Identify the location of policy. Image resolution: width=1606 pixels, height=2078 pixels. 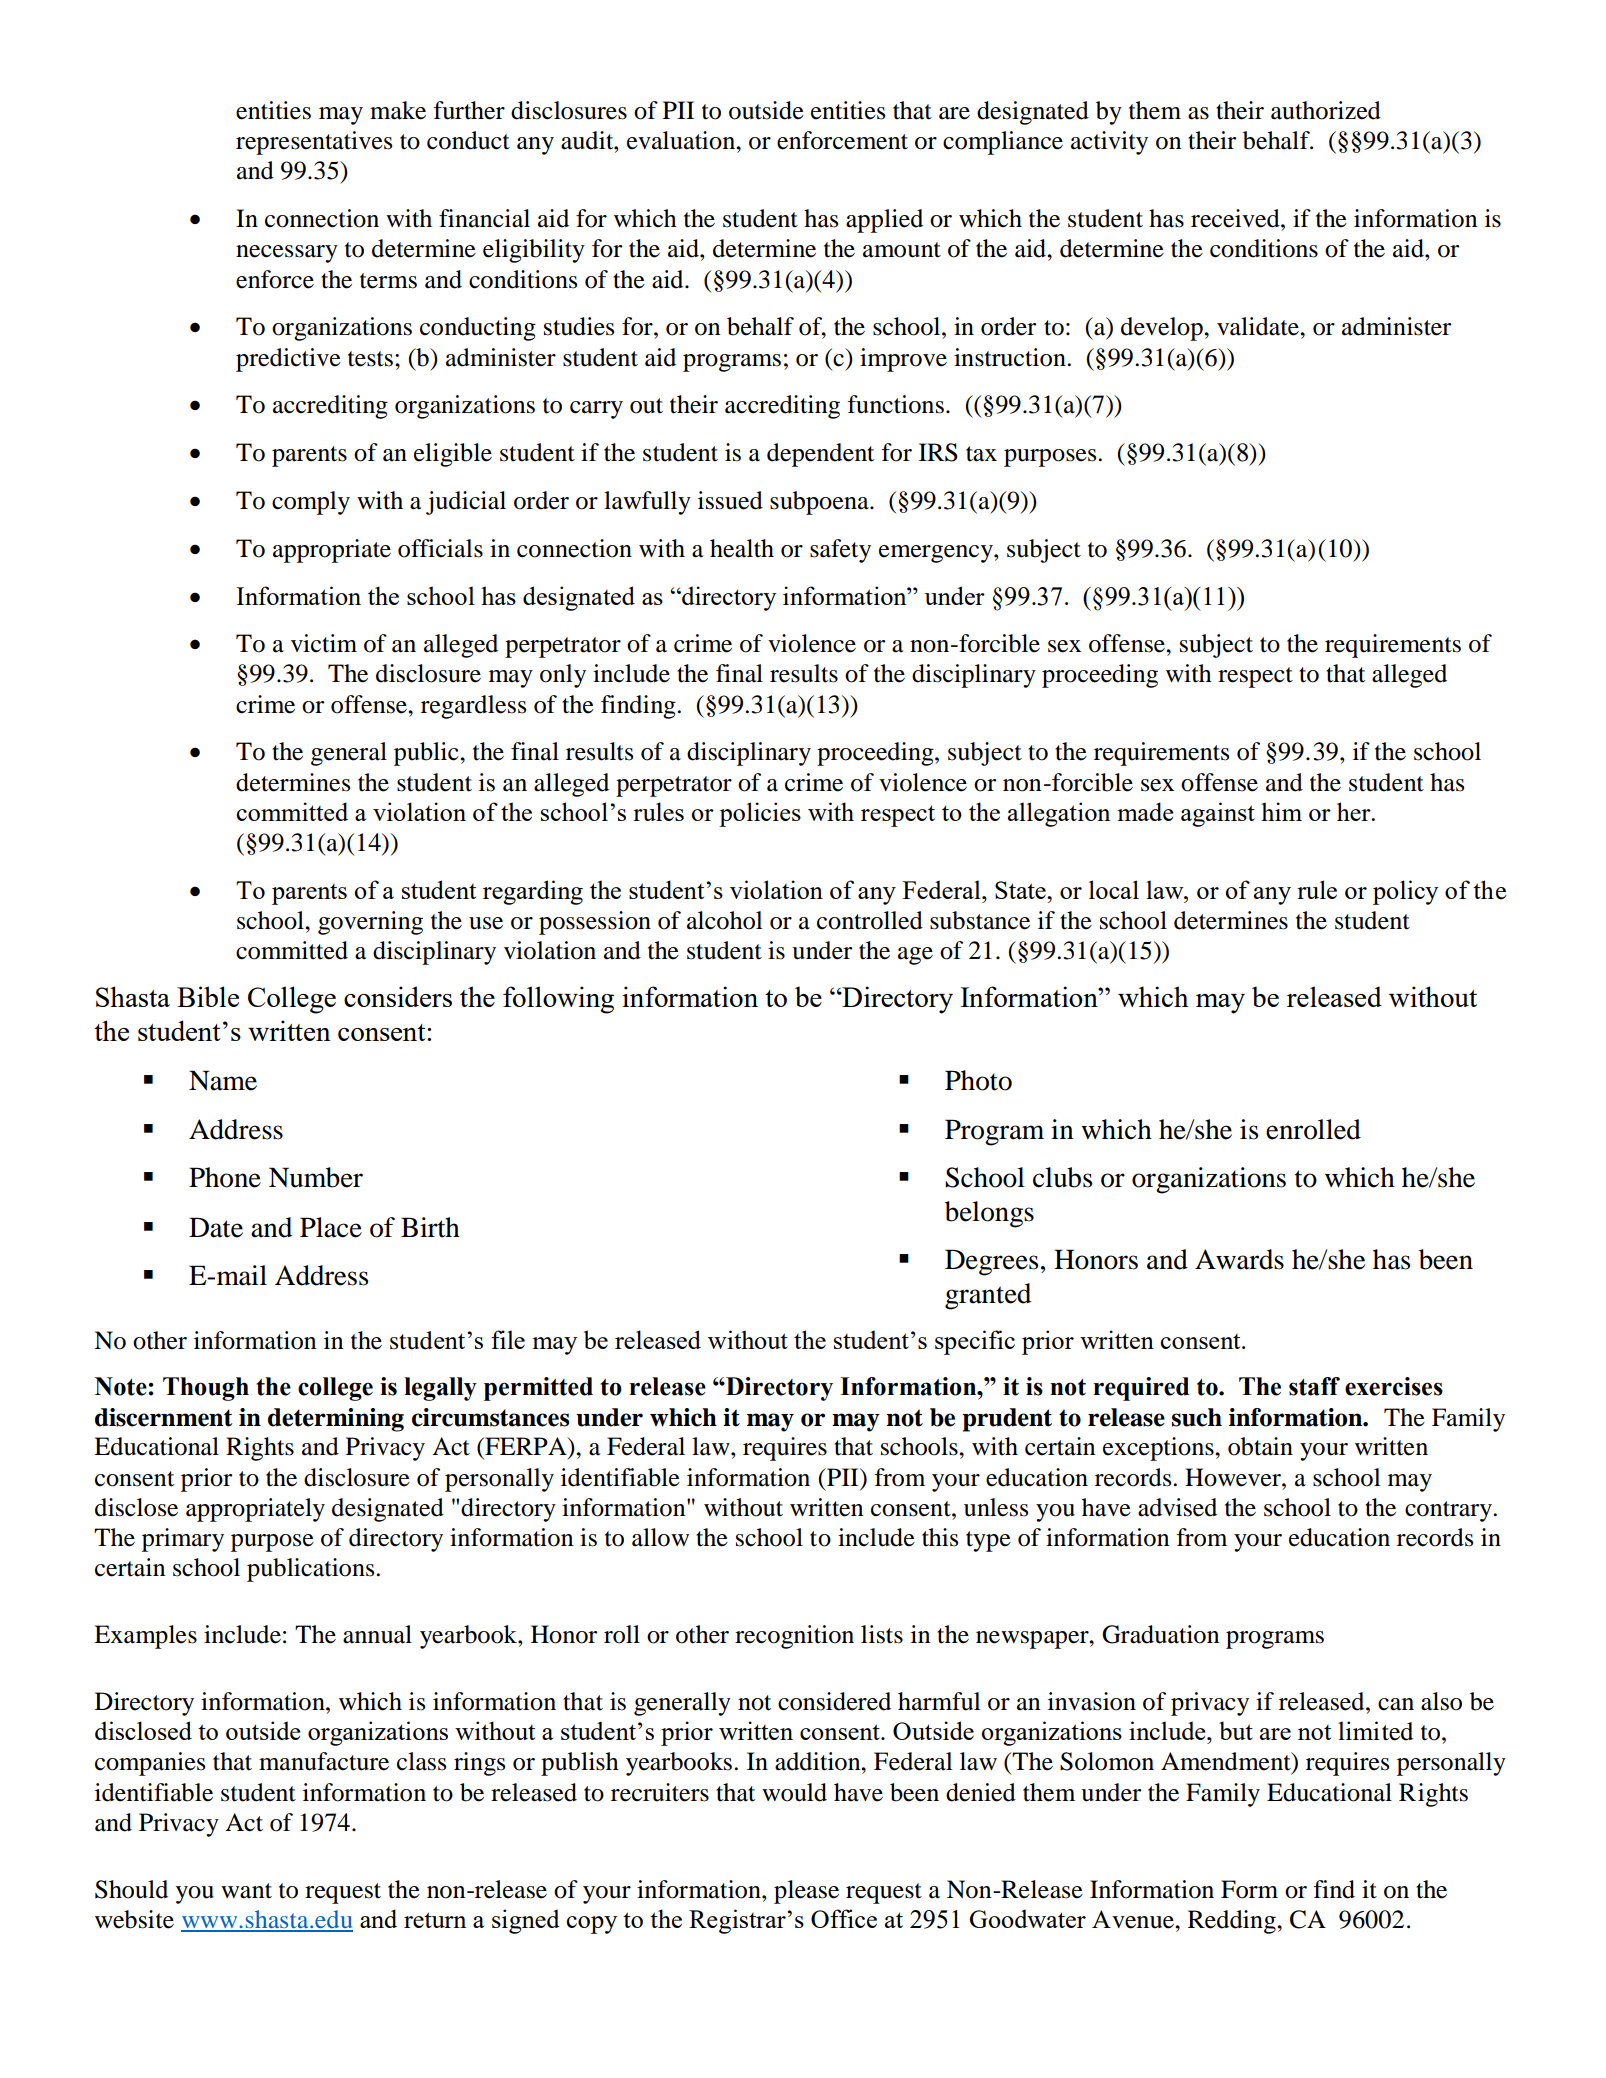
(1405, 892).
